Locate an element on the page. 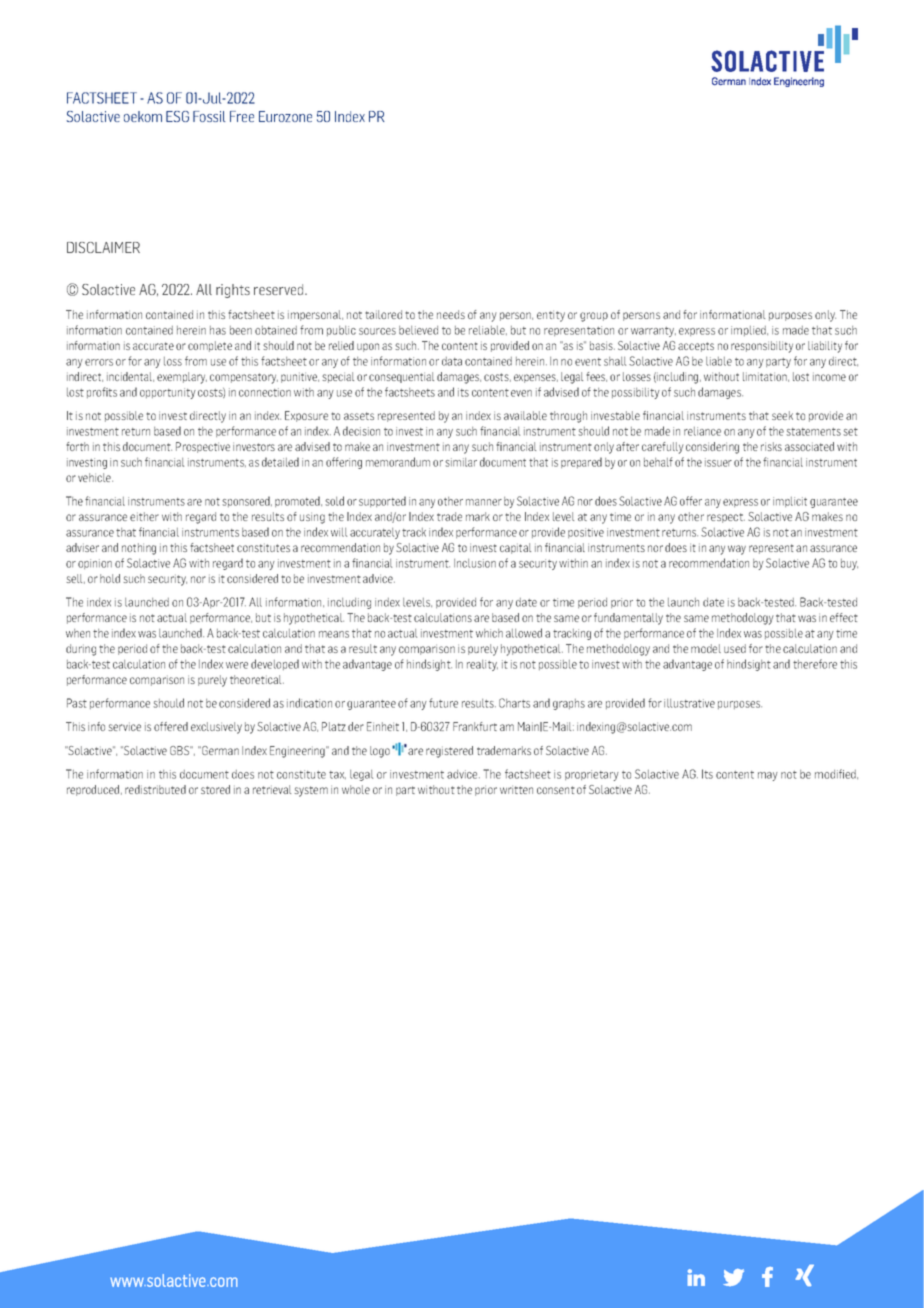 This image has width=924, height=1308. nothing is located at coordinates (139, 549).
